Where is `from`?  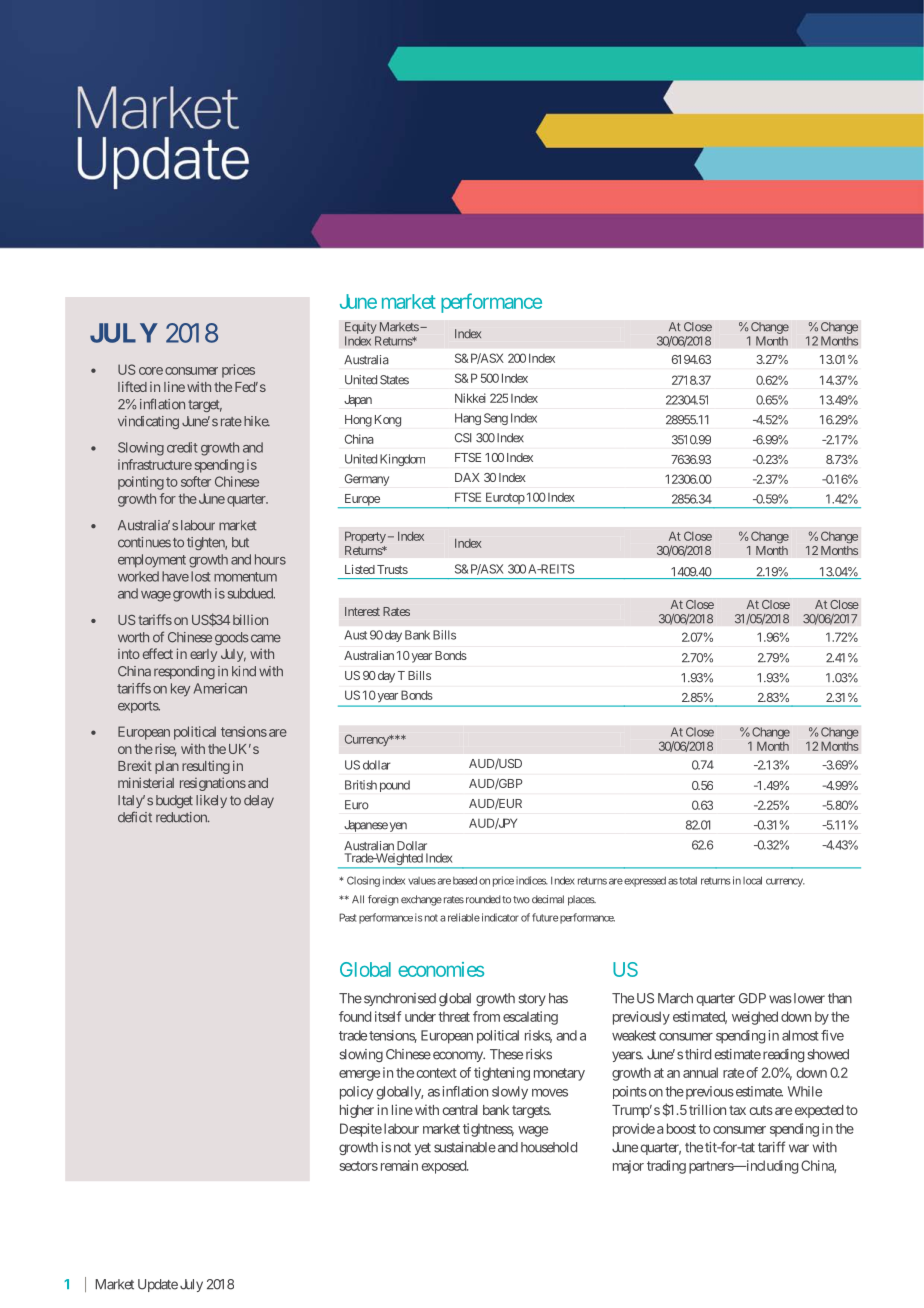 from is located at coordinates (486, 1016).
